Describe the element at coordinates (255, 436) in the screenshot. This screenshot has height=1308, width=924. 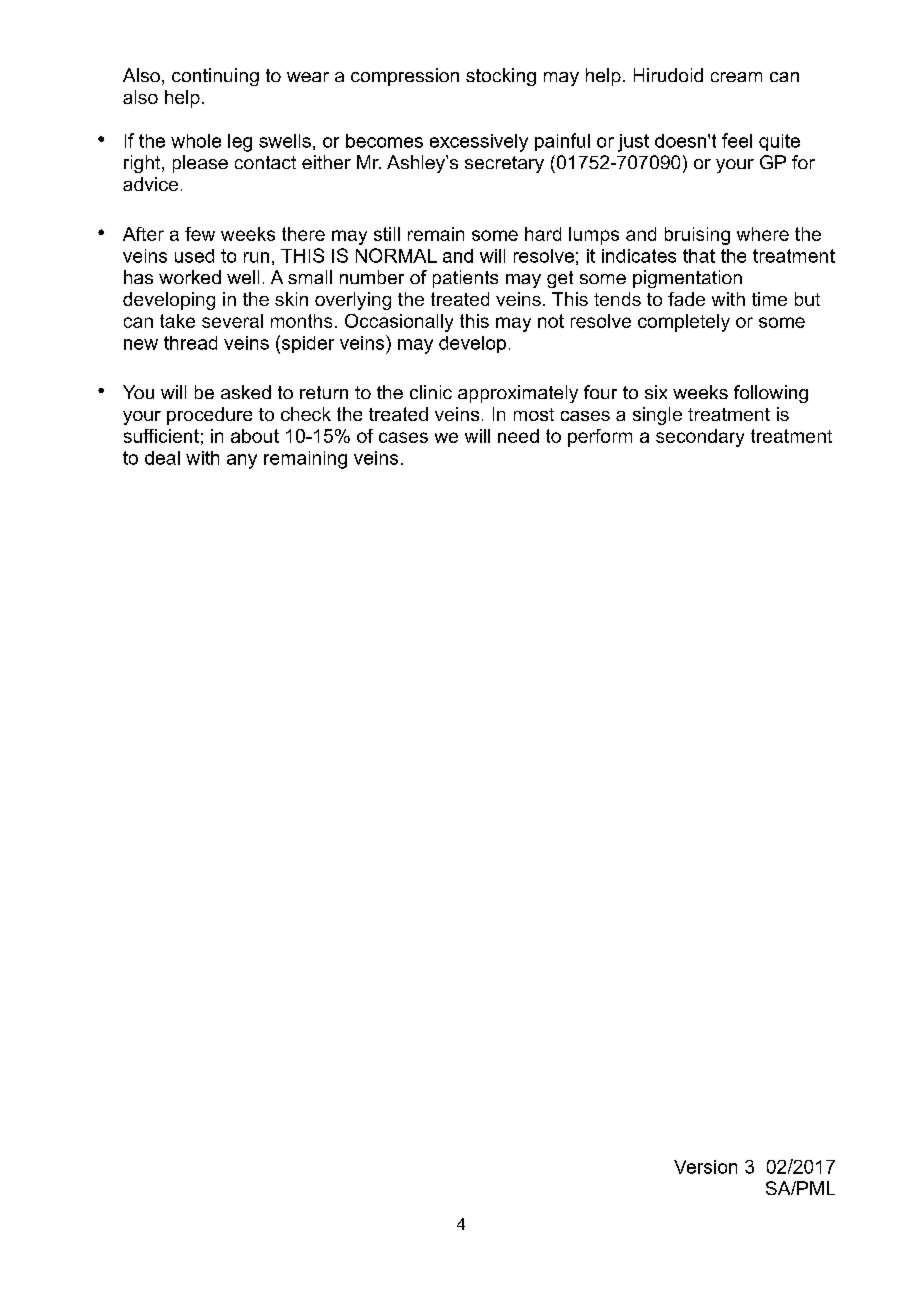
I see `about` at that location.
